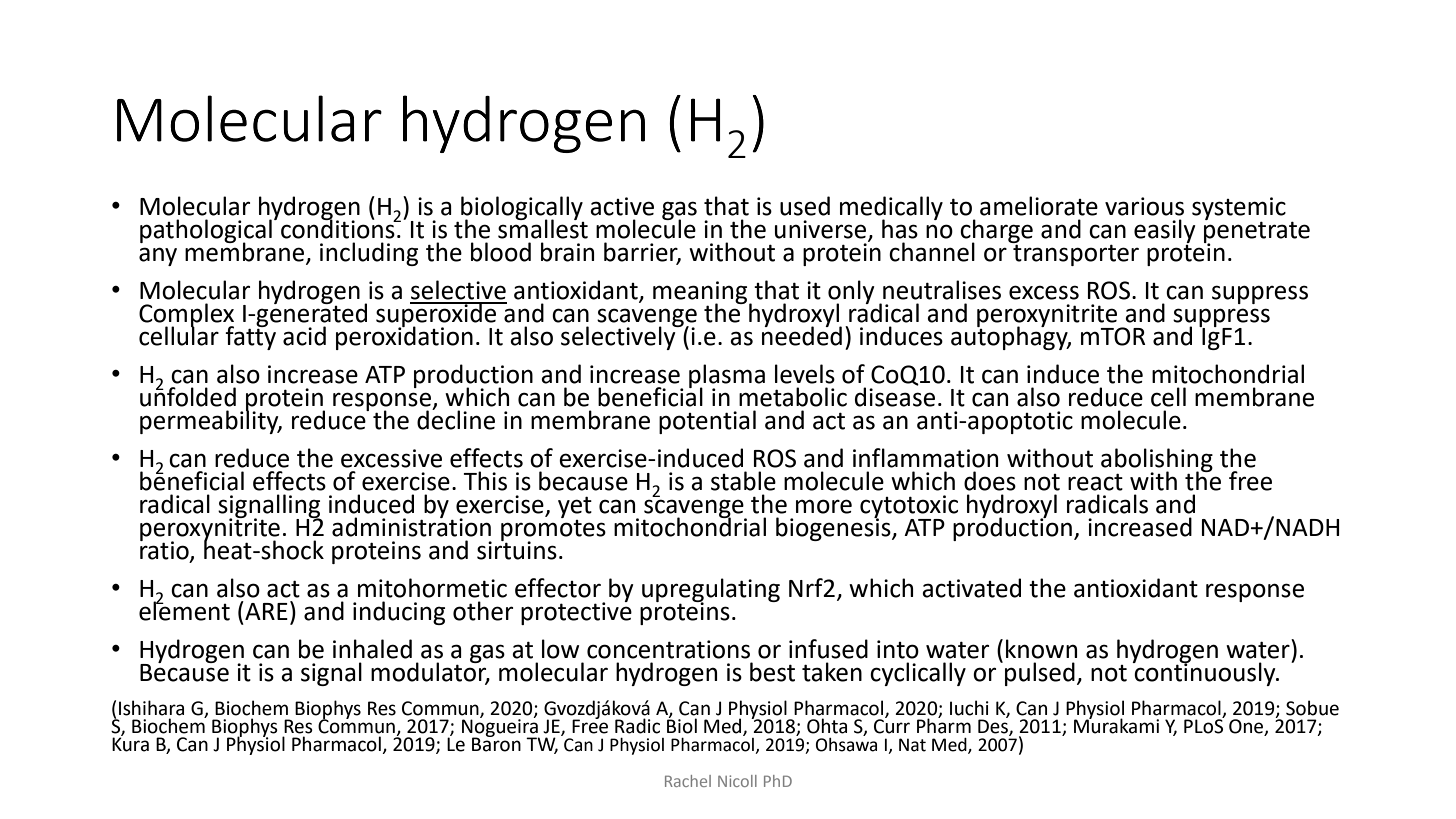 The width and height of the page is (1456, 819). Describe the element at coordinates (1095, 482) in the page. I see `react` at that location.
